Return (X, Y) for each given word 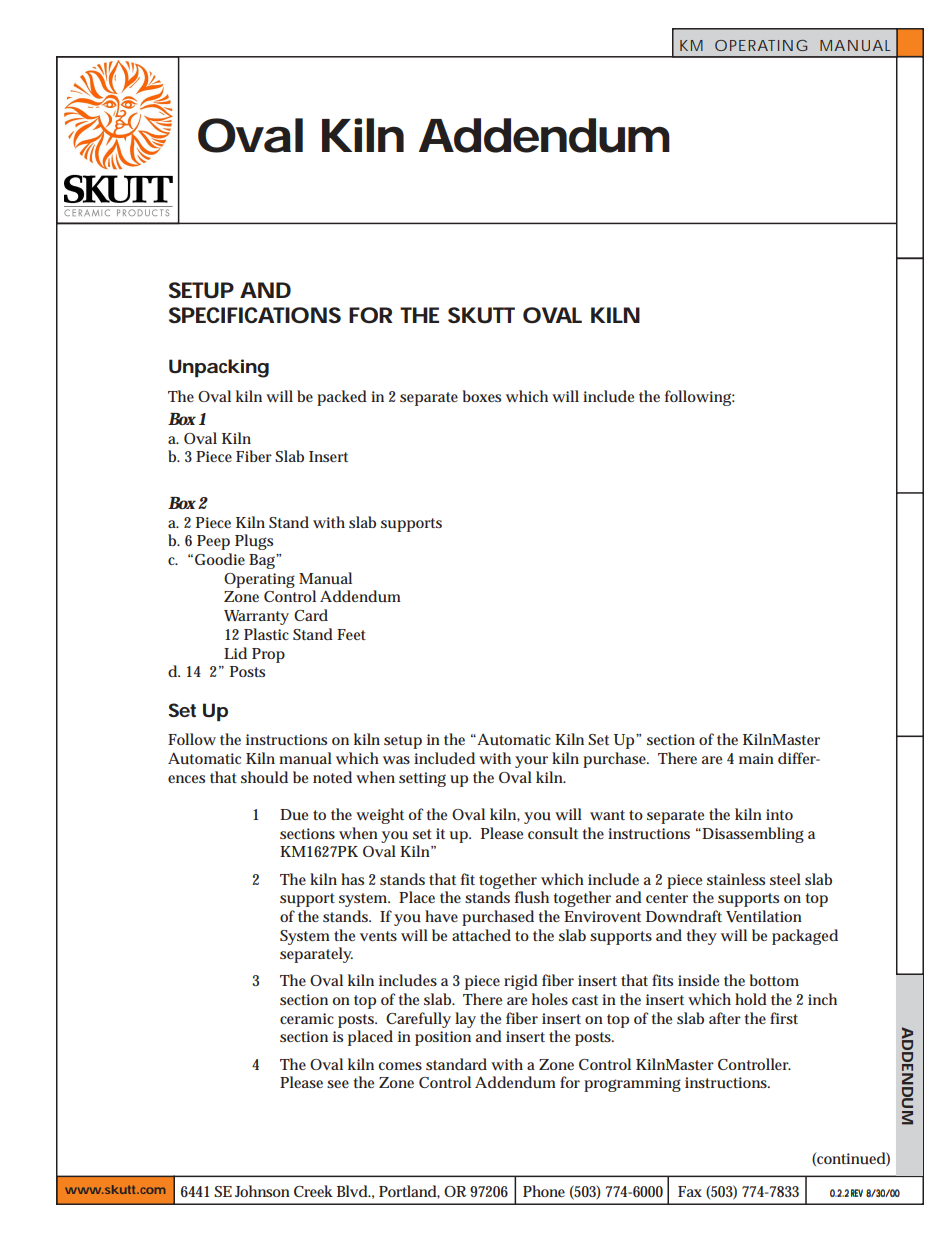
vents (378, 936)
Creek (313, 1191)
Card (311, 615)
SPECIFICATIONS (255, 315)
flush (532, 897)
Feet (351, 634)
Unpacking (219, 368)
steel (785, 879)
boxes (482, 396)
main (756, 758)
